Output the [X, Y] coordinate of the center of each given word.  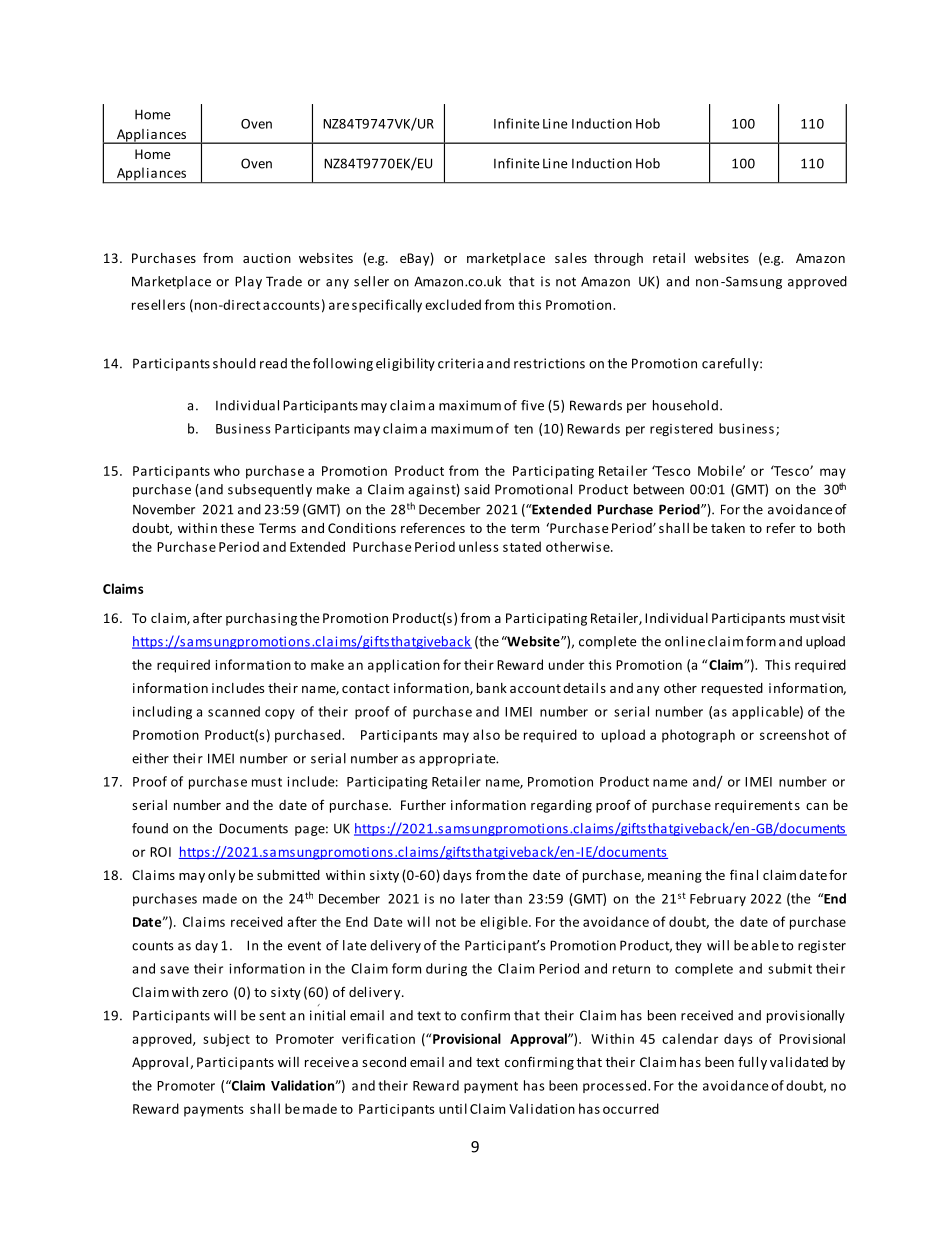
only [221, 876]
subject [226, 1040]
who [227, 470]
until [453, 1108]
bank [492, 688]
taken [728, 528]
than [508, 898]
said [477, 489]
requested [732, 689]
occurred [631, 1108]
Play [248, 282]
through [618, 259]
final [744, 875]
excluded [453, 304]
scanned [234, 711]
